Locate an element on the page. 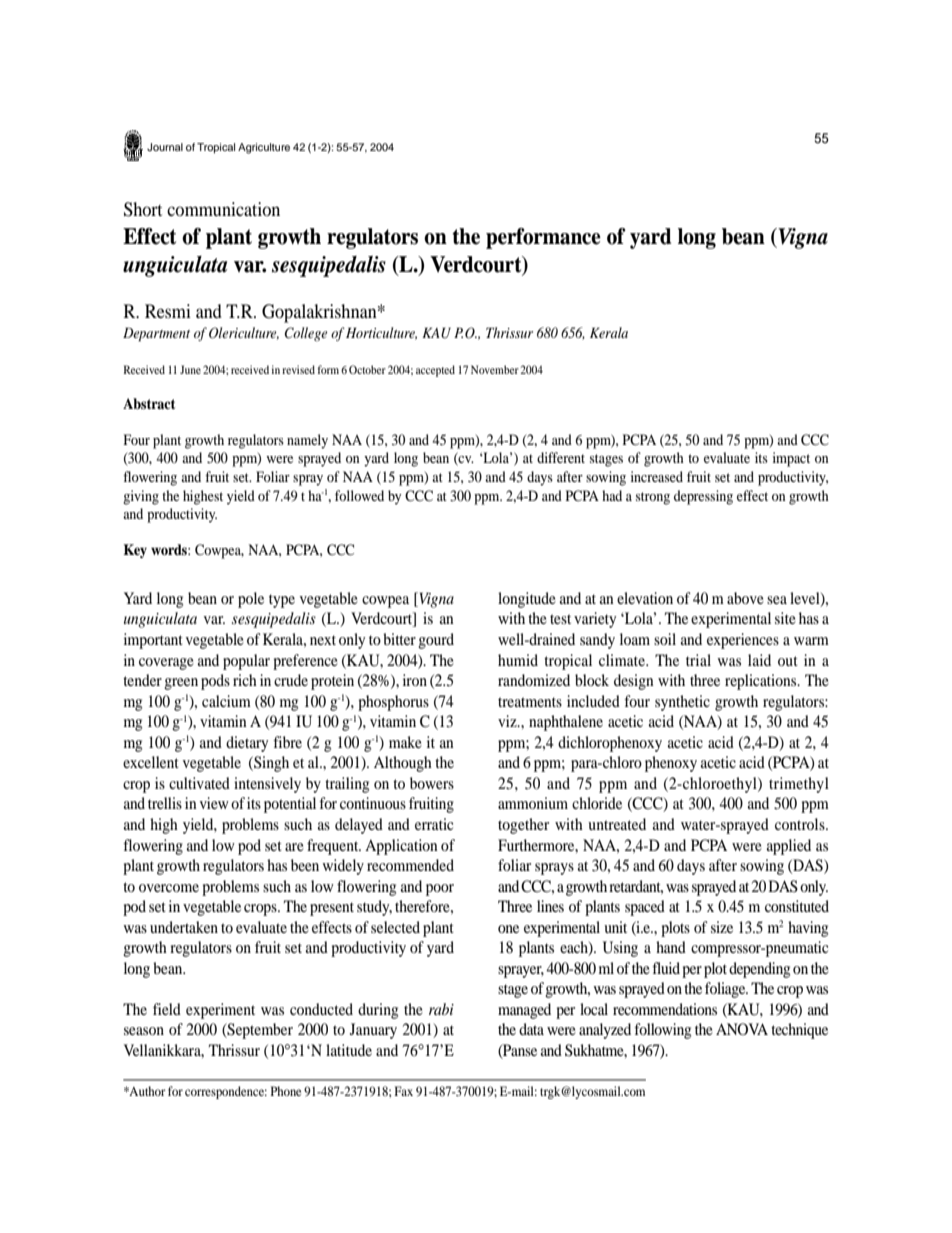 The height and width of the page is (1233, 952). above is located at coordinates (745, 598).
